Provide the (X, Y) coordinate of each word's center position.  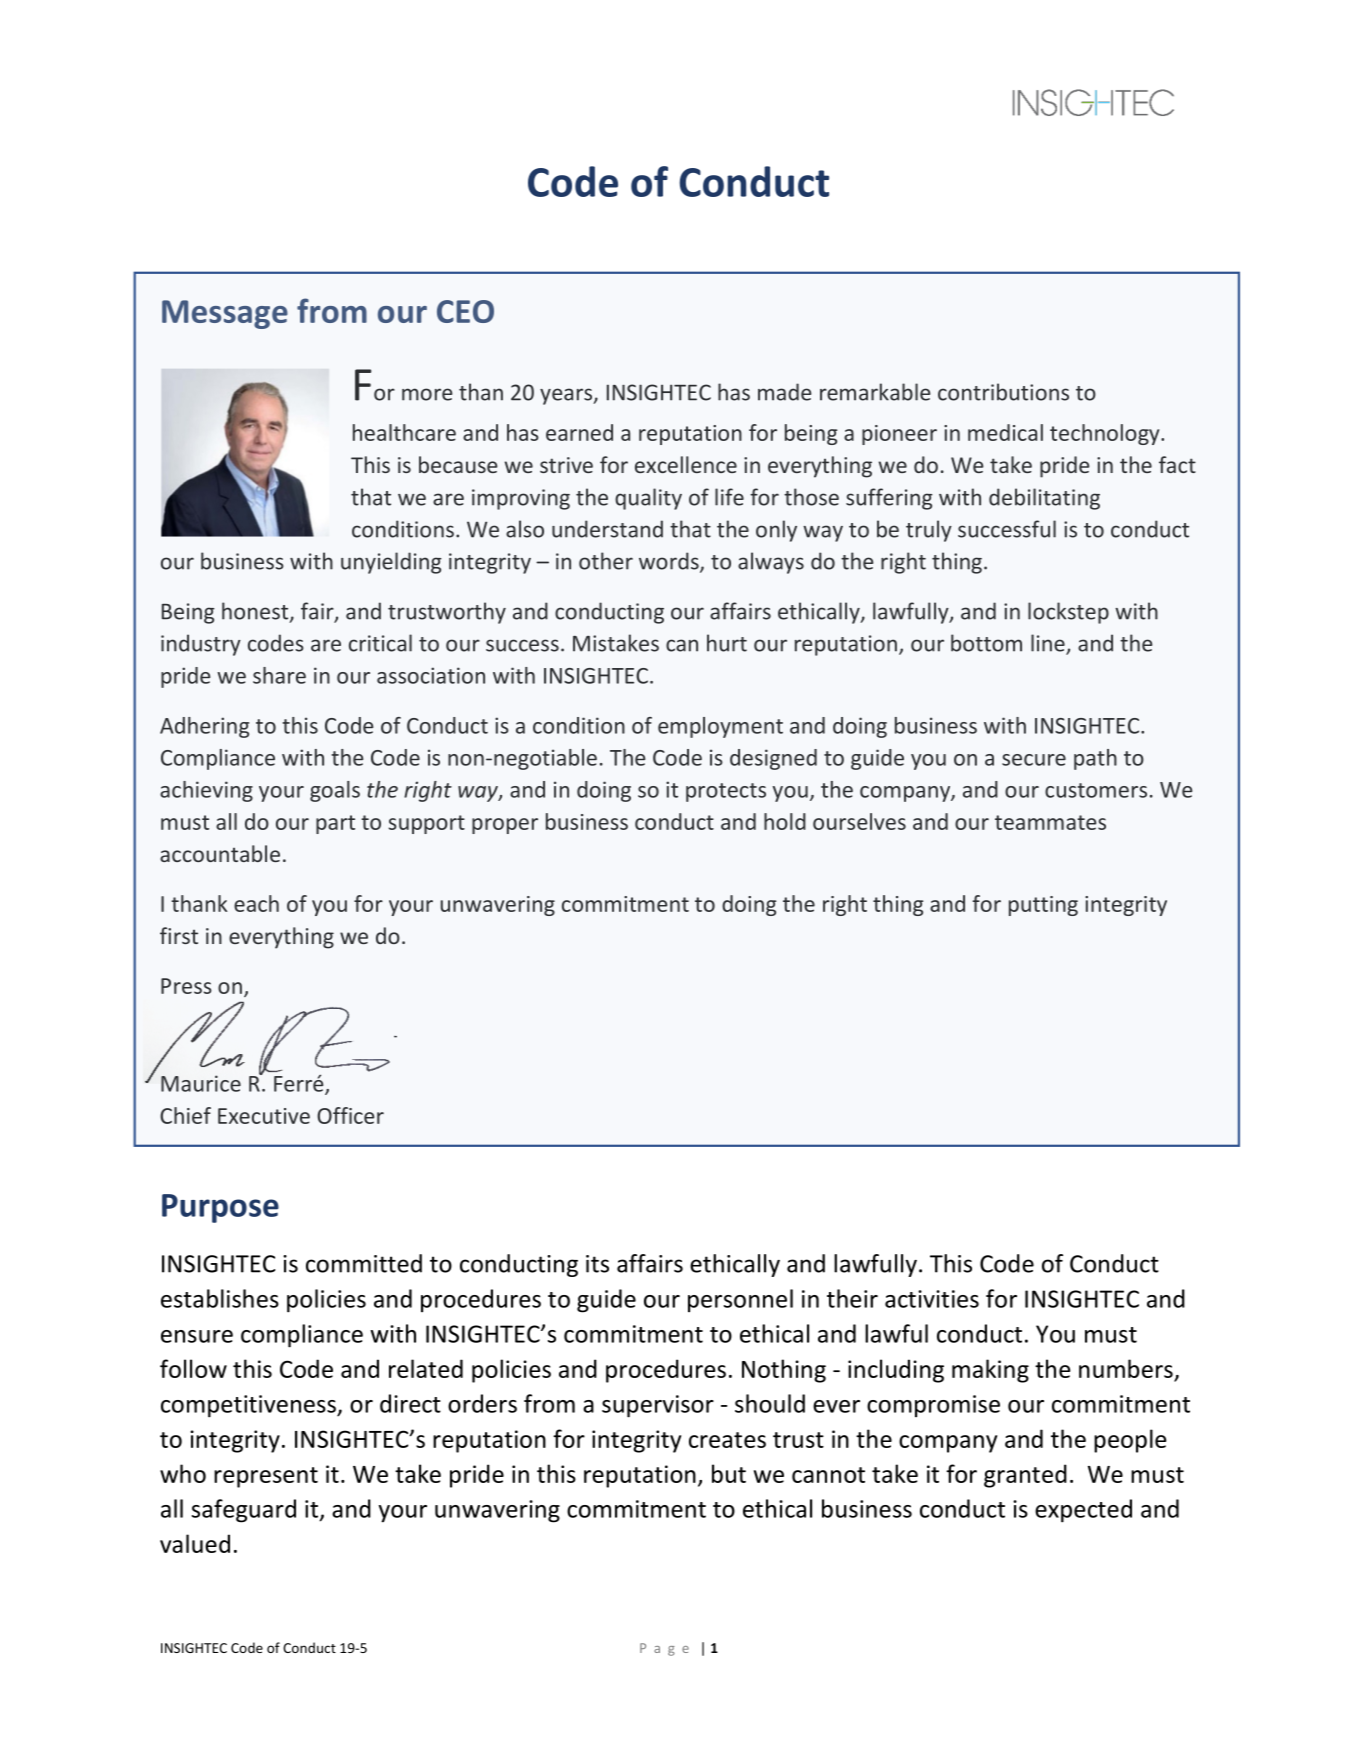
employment (720, 727)
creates (727, 1440)
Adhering (204, 727)
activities (932, 1299)
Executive (264, 1116)
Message (225, 314)
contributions (1003, 392)
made (785, 392)
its (597, 1264)
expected (1083, 1511)
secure (1034, 760)
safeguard (244, 1511)
